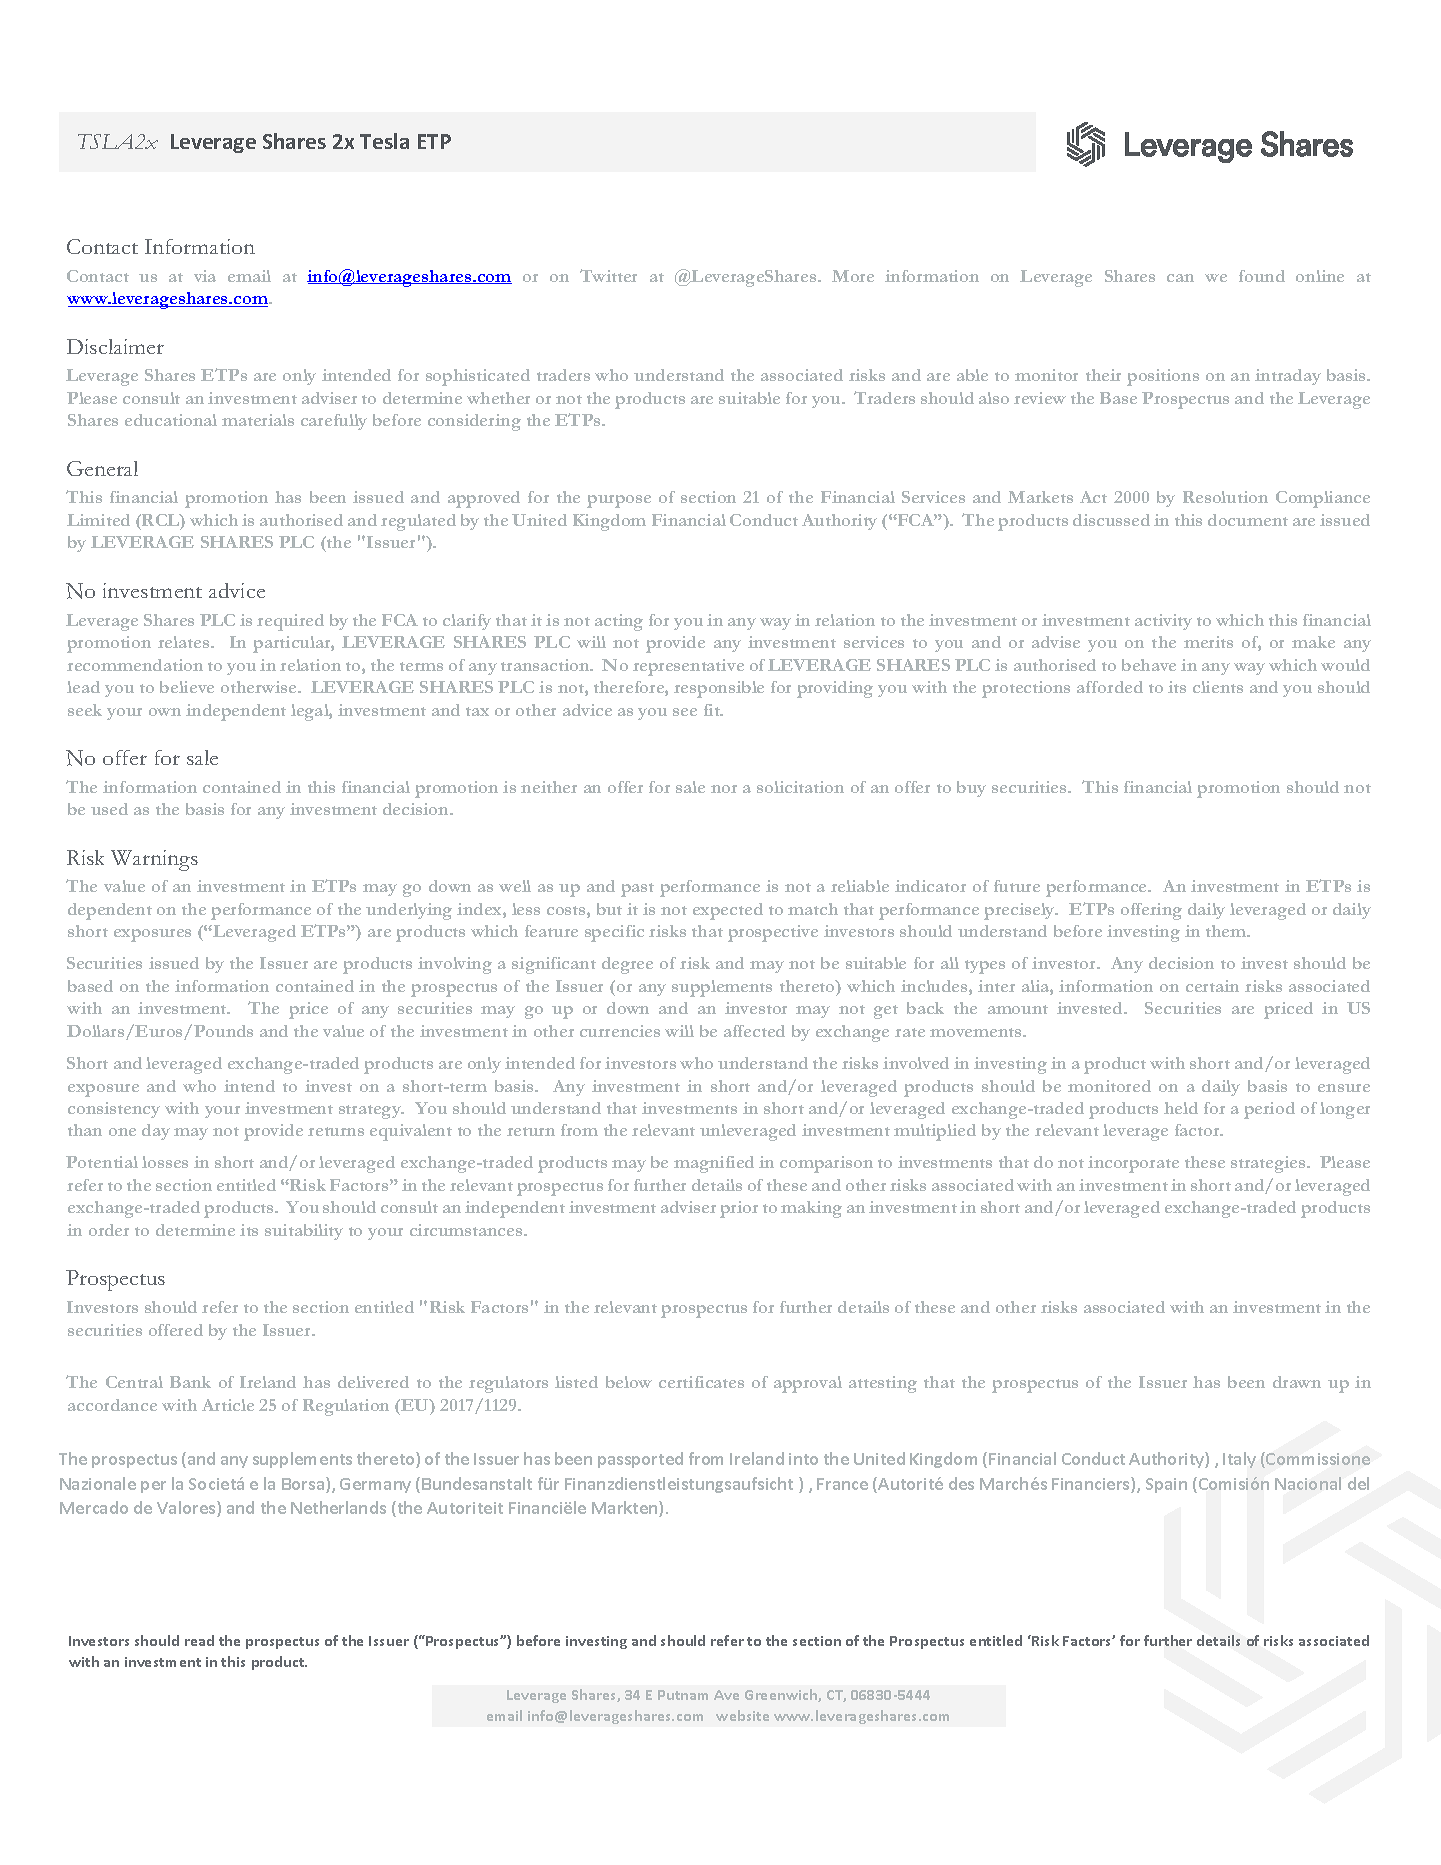  What do you see at coordinates (109, 809) in the page?
I see `used` at bounding box center [109, 809].
